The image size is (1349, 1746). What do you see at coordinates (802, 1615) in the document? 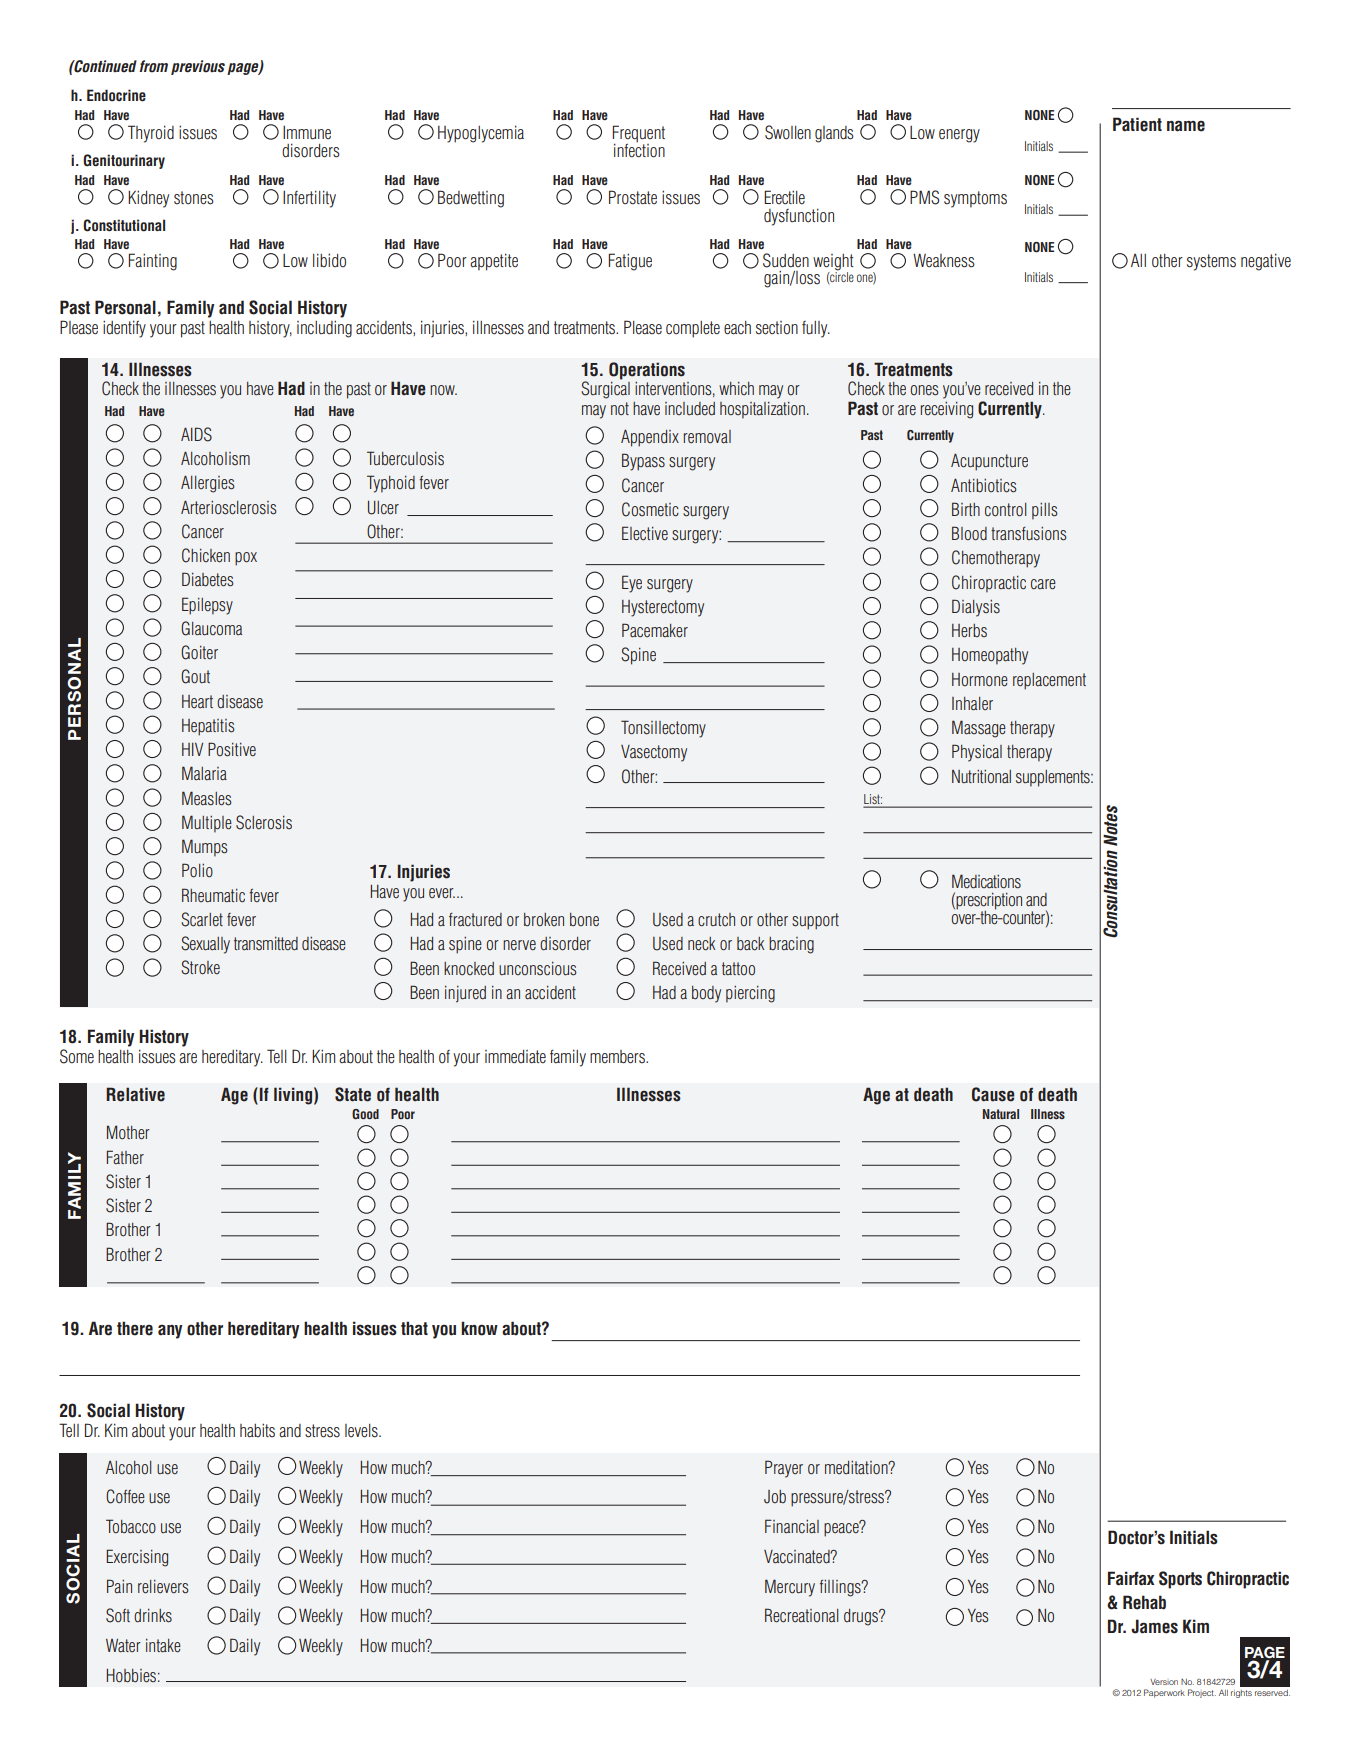
I see `Recreational` at bounding box center [802, 1615].
